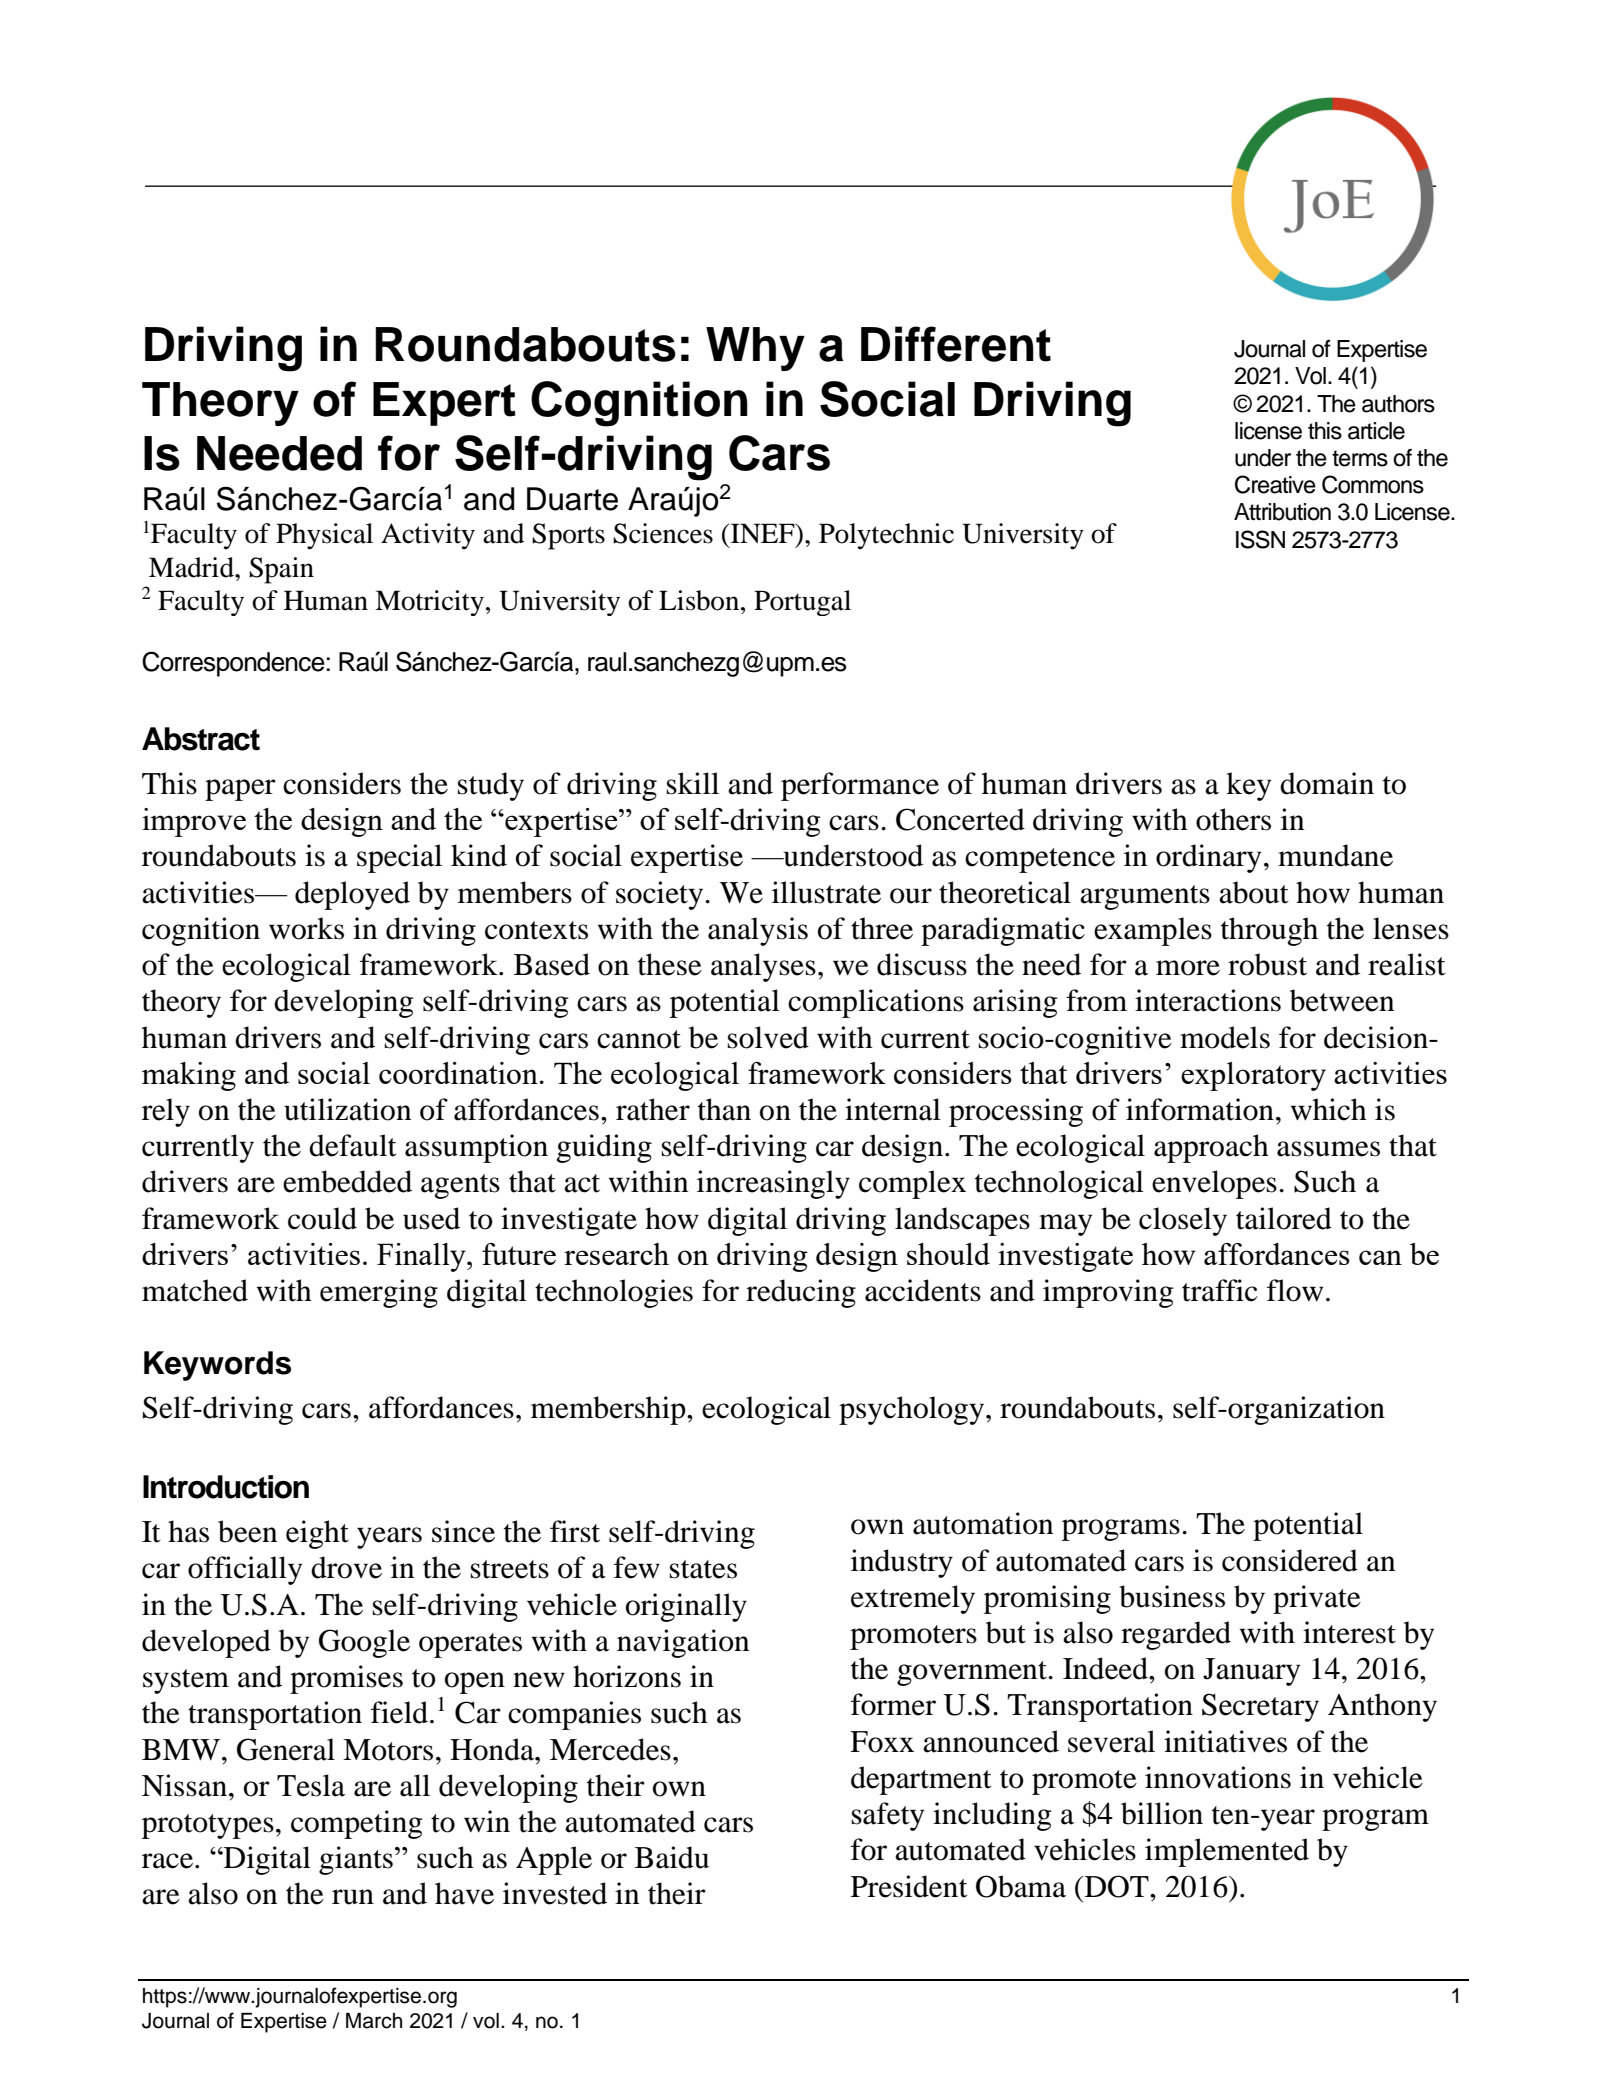 The image size is (1606, 2079). What do you see at coordinates (1284, 1218) in the image?
I see `tailored` at bounding box center [1284, 1218].
